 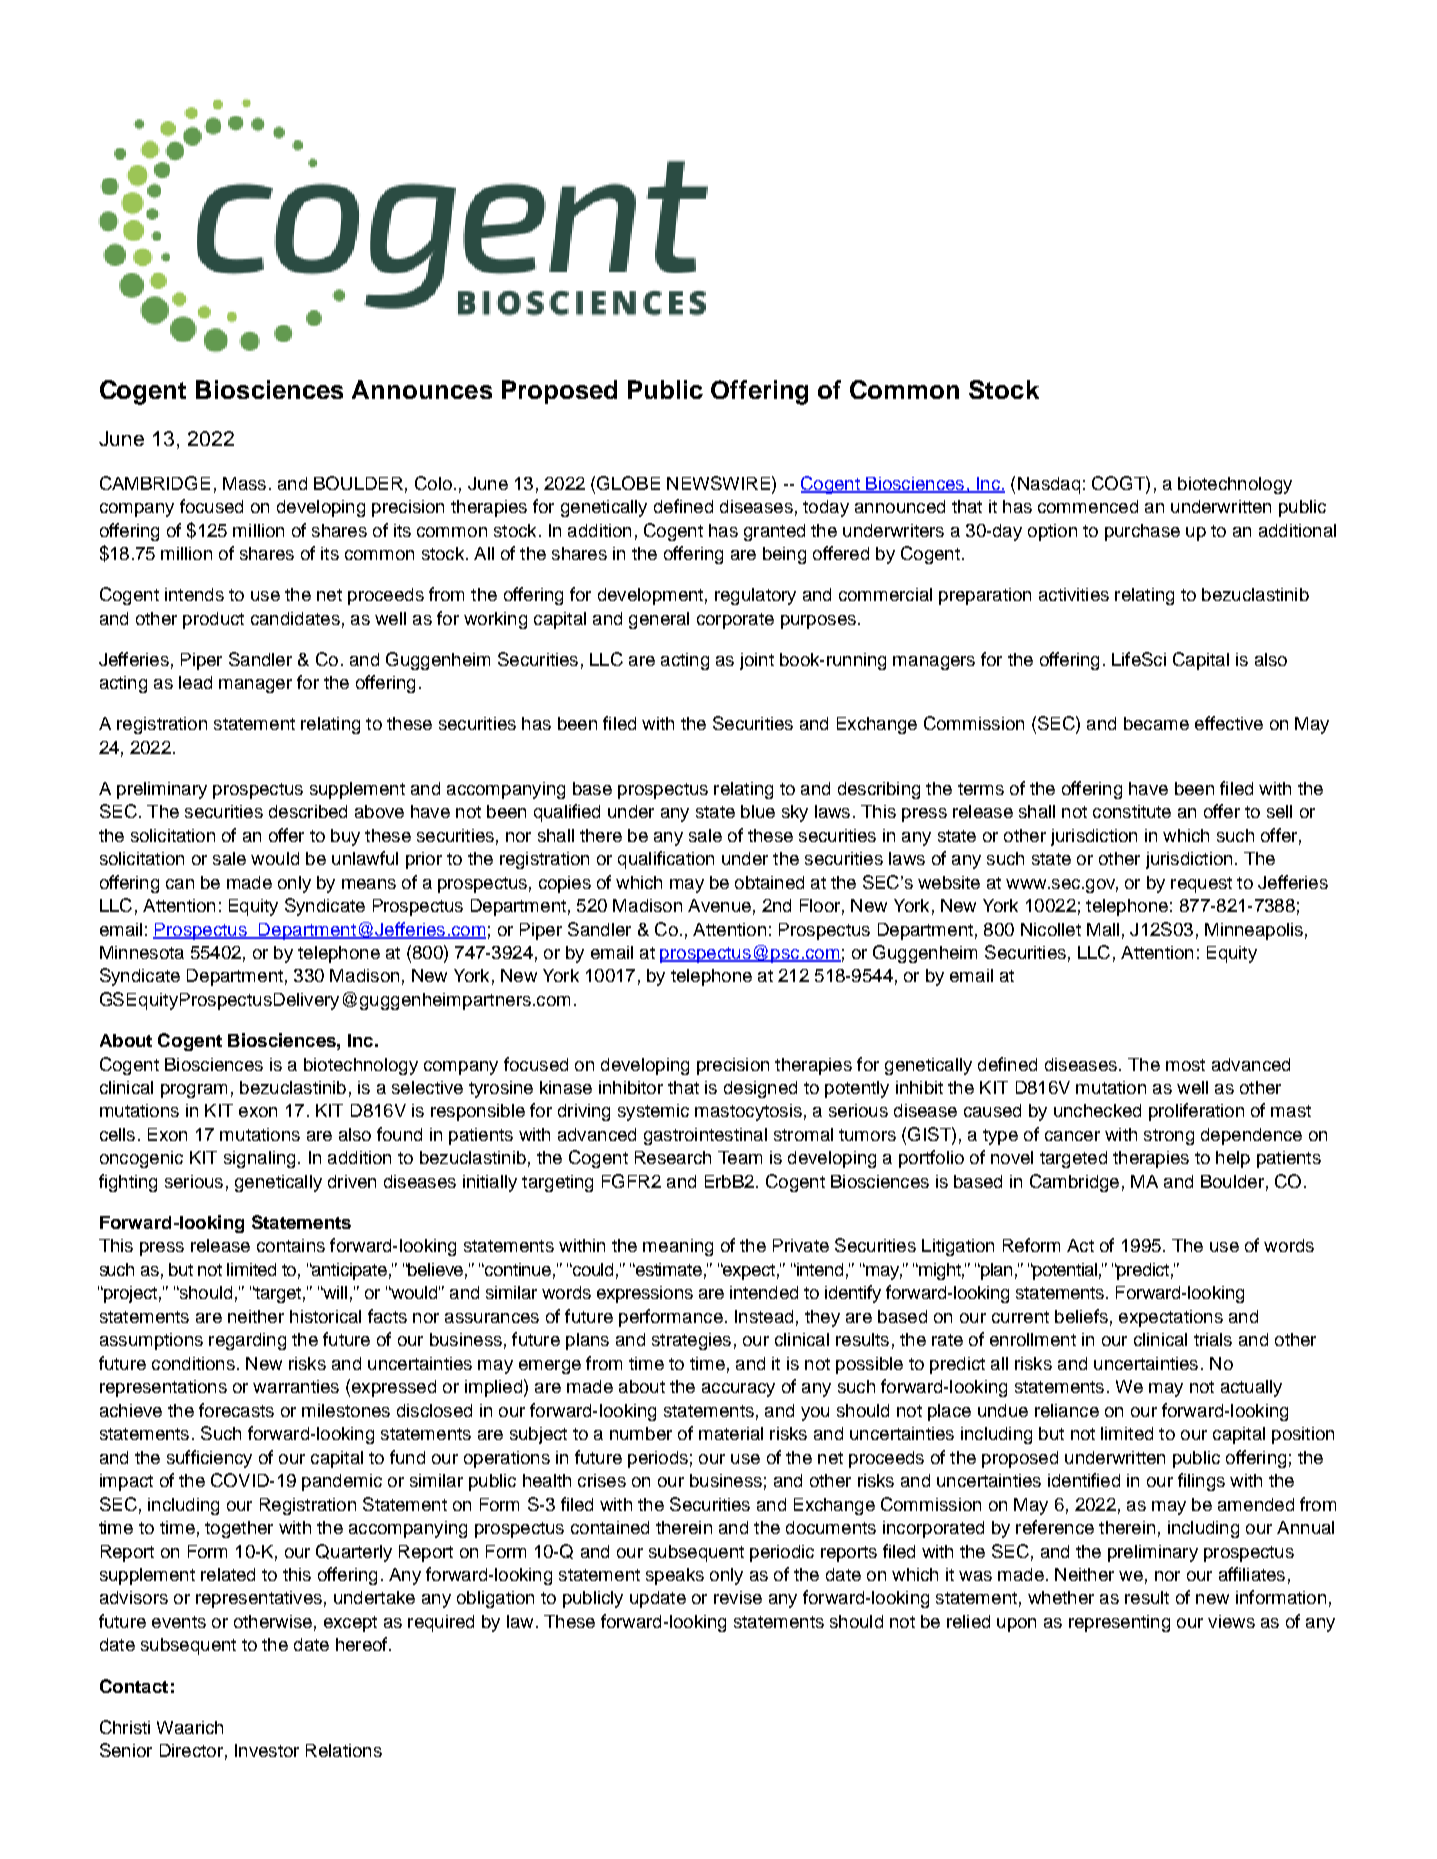 I want to click on warranties, so click(x=296, y=1386).
